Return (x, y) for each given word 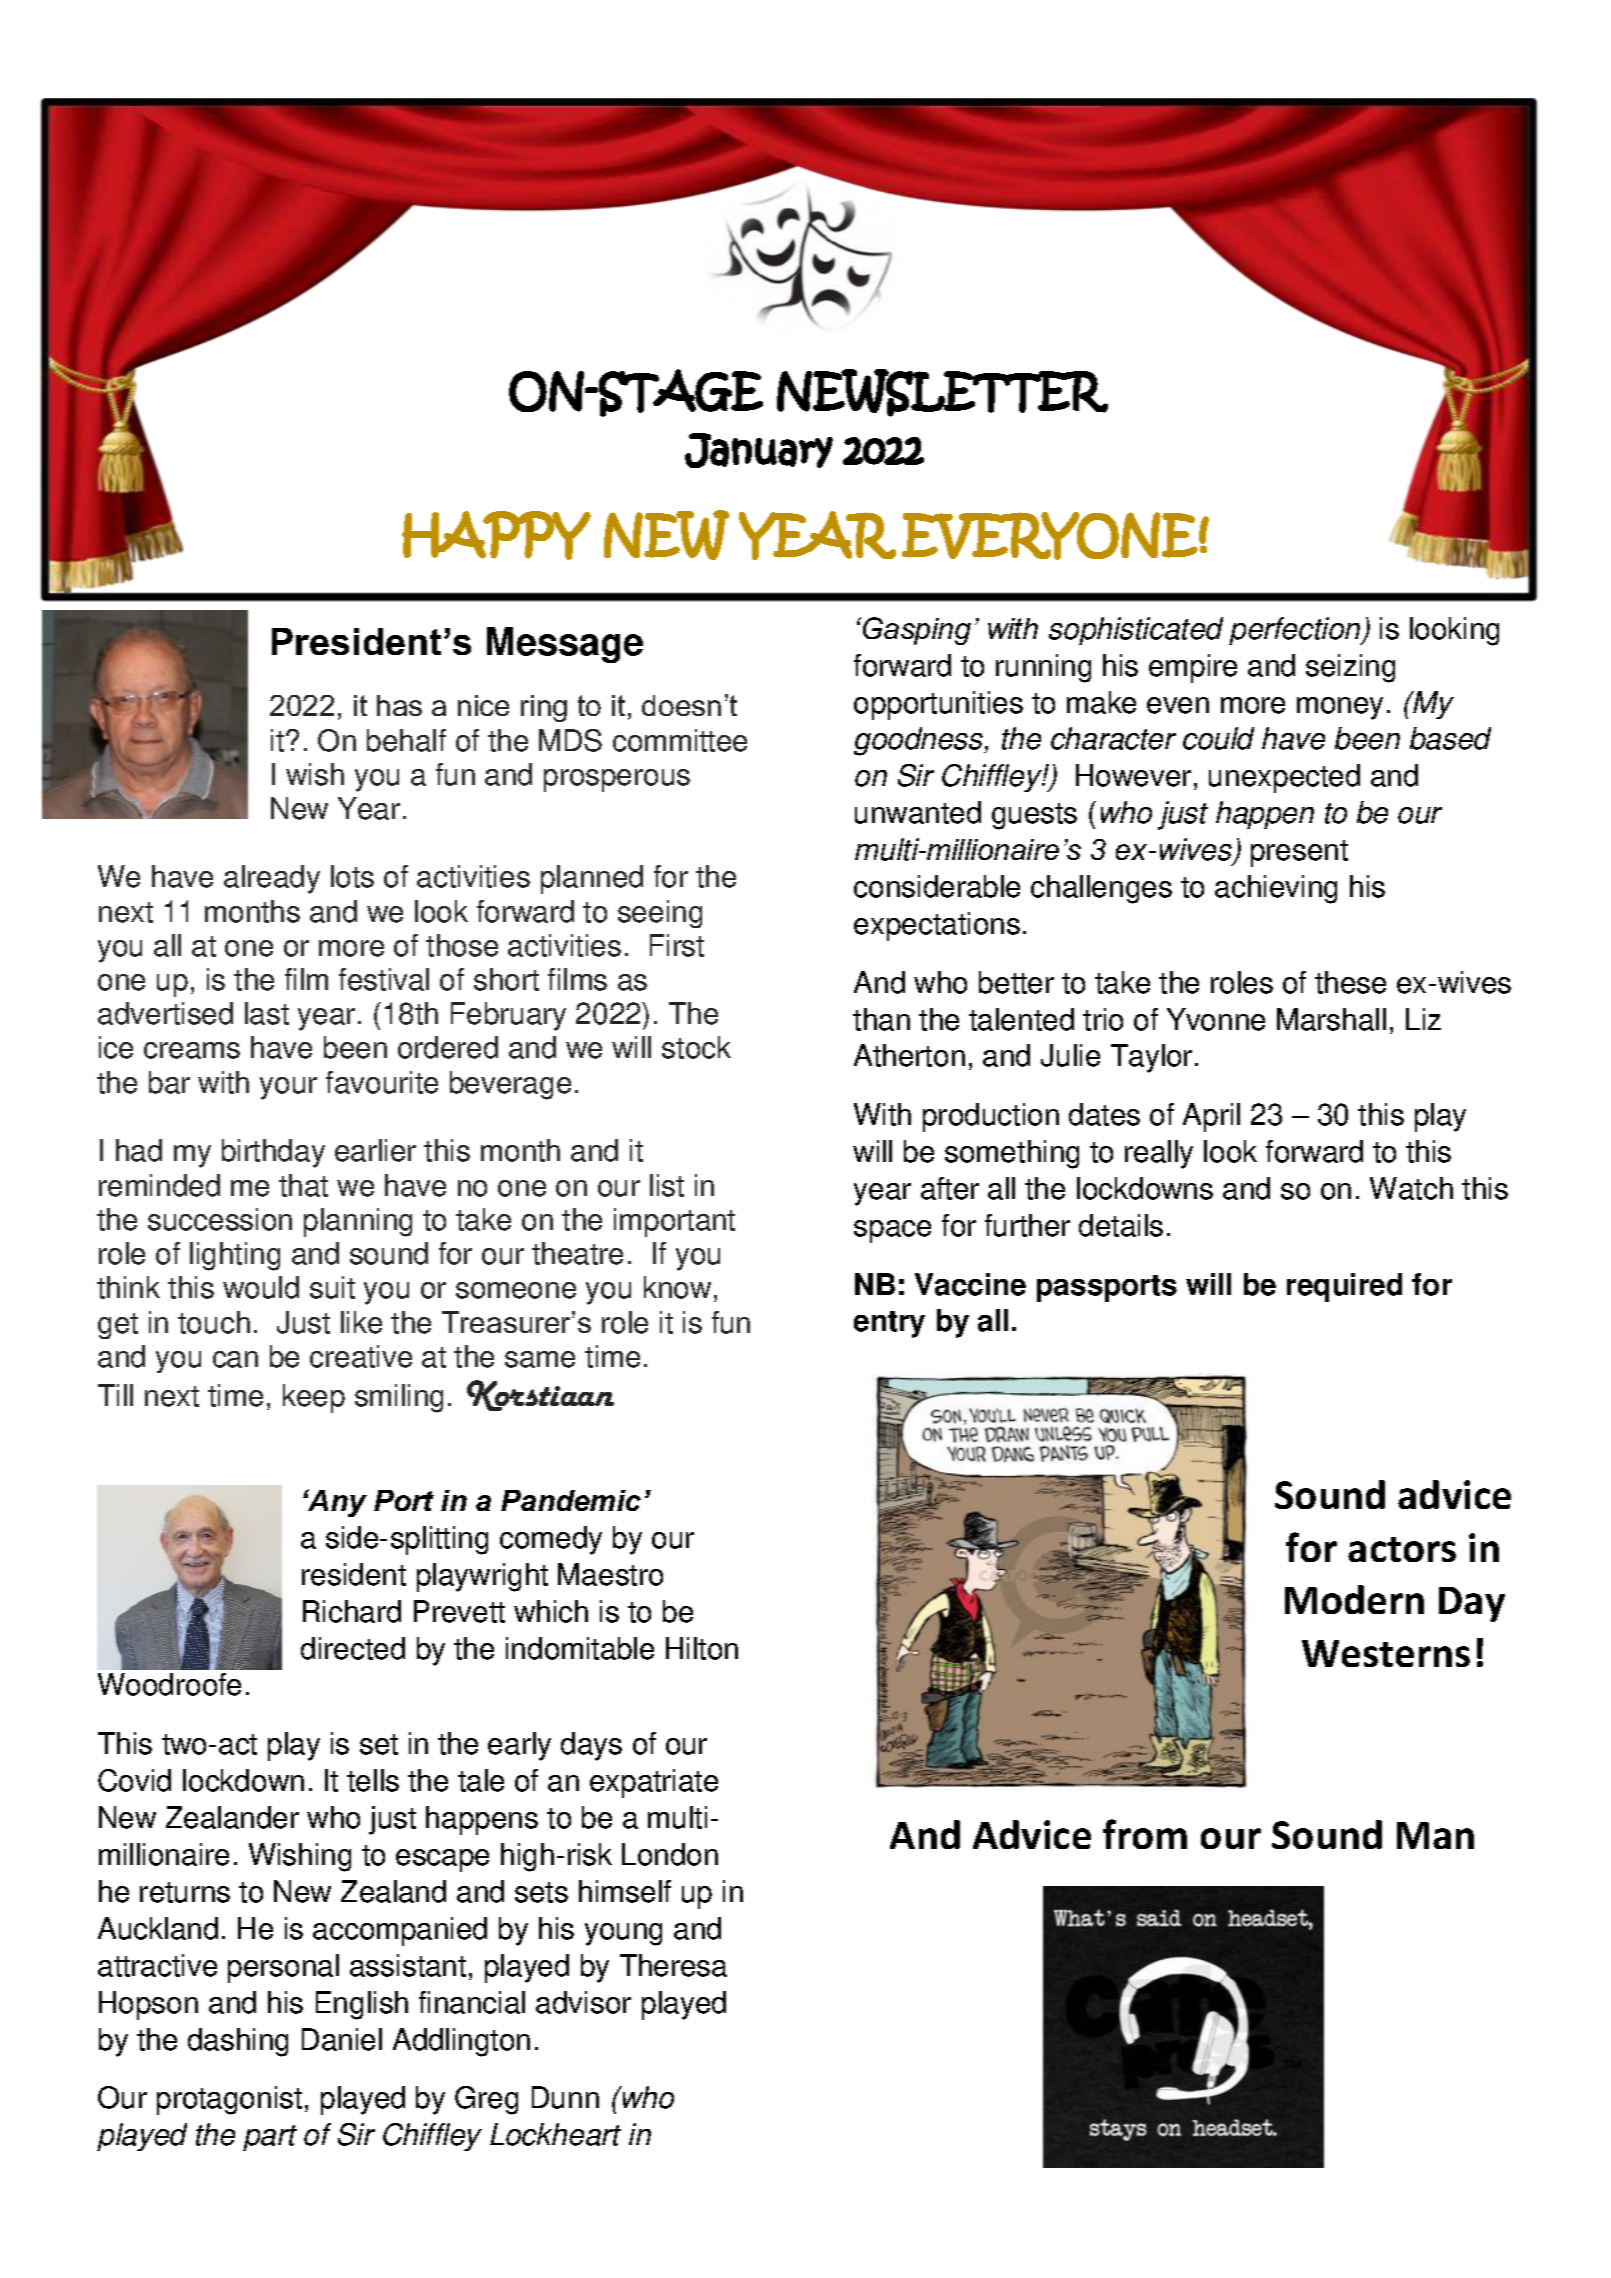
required (1344, 1287)
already (272, 879)
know (677, 1287)
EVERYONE (1050, 536)
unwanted (918, 812)
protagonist (229, 2100)
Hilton (702, 1648)
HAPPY (496, 535)
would (261, 1287)
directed (353, 1648)
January (759, 450)
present (1299, 853)
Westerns (1386, 1653)
